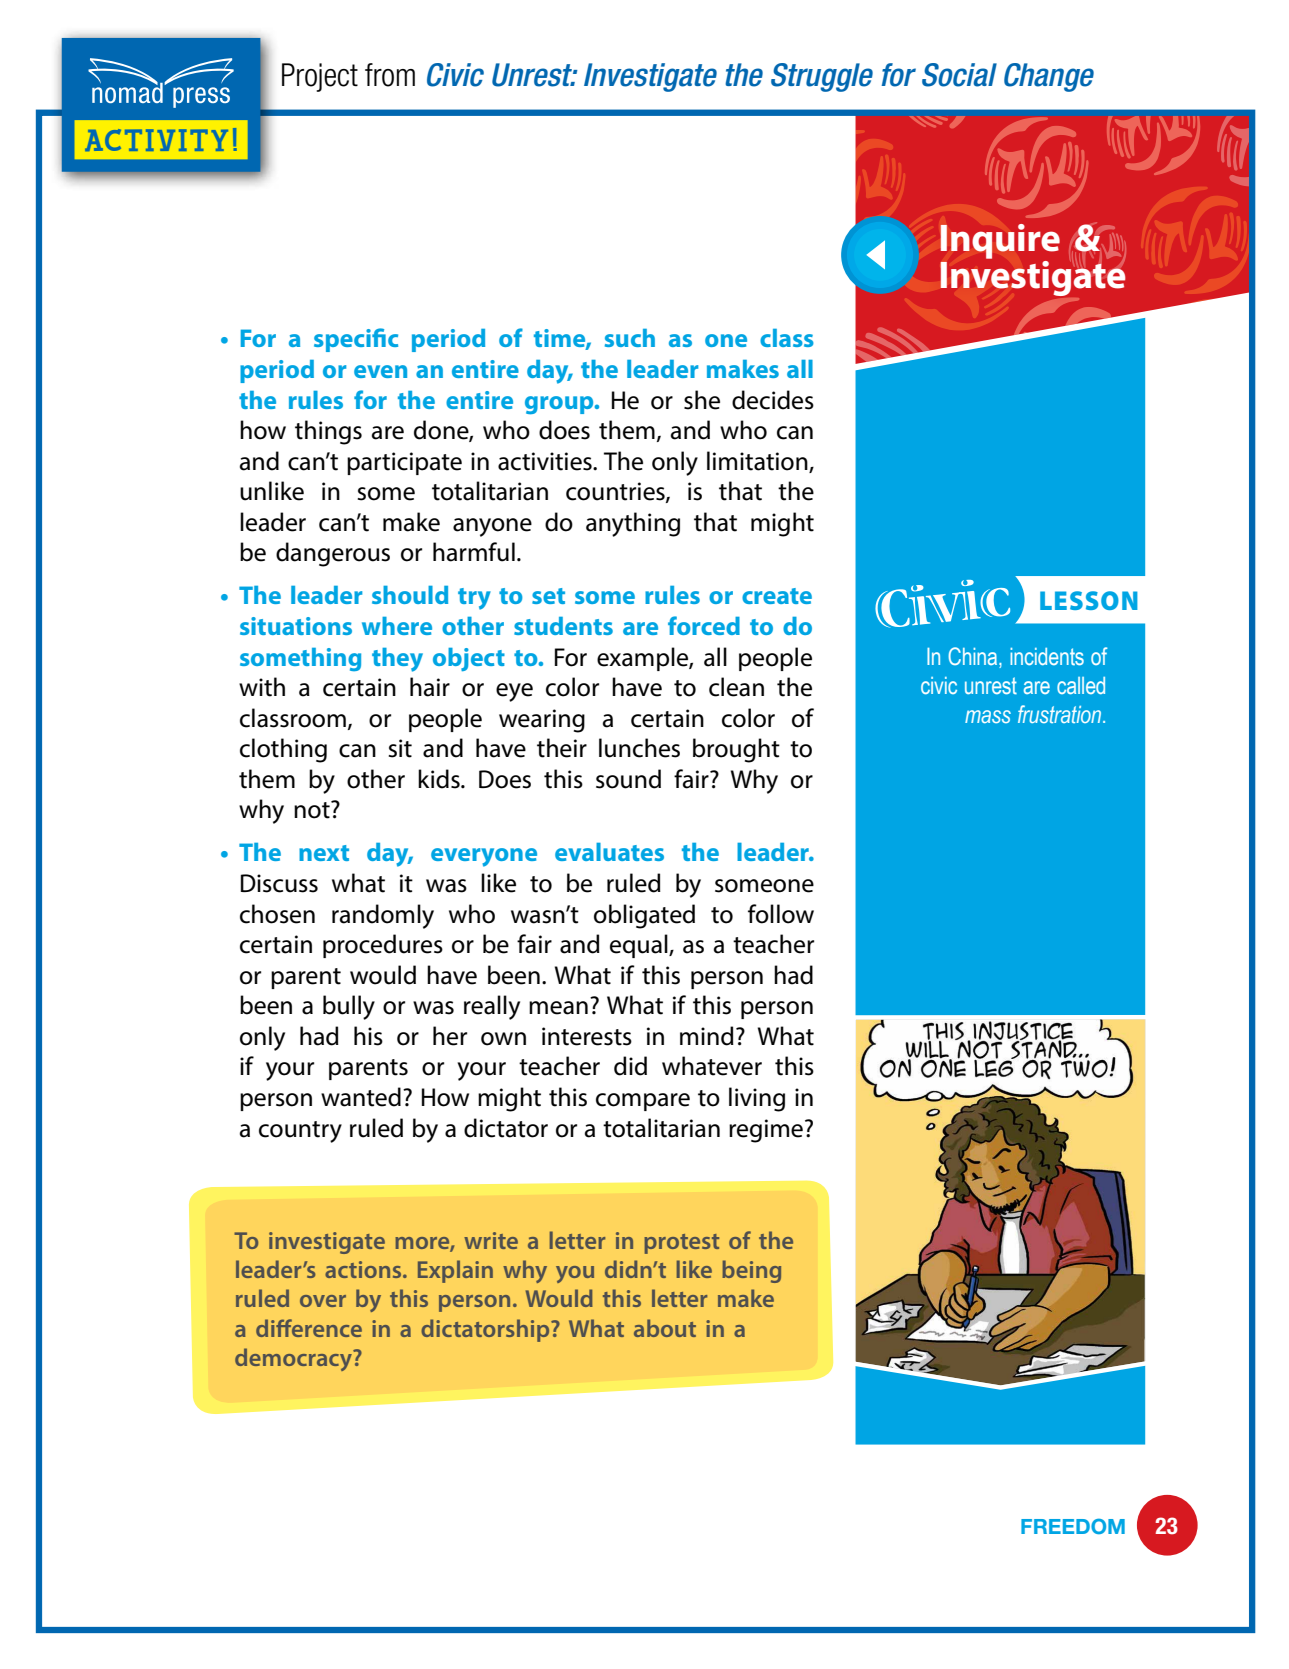 Image resolution: width=1289 pixels, height=1669 pixels. What do you see at coordinates (959, 75) in the image?
I see `Social` at bounding box center [959, 75].
